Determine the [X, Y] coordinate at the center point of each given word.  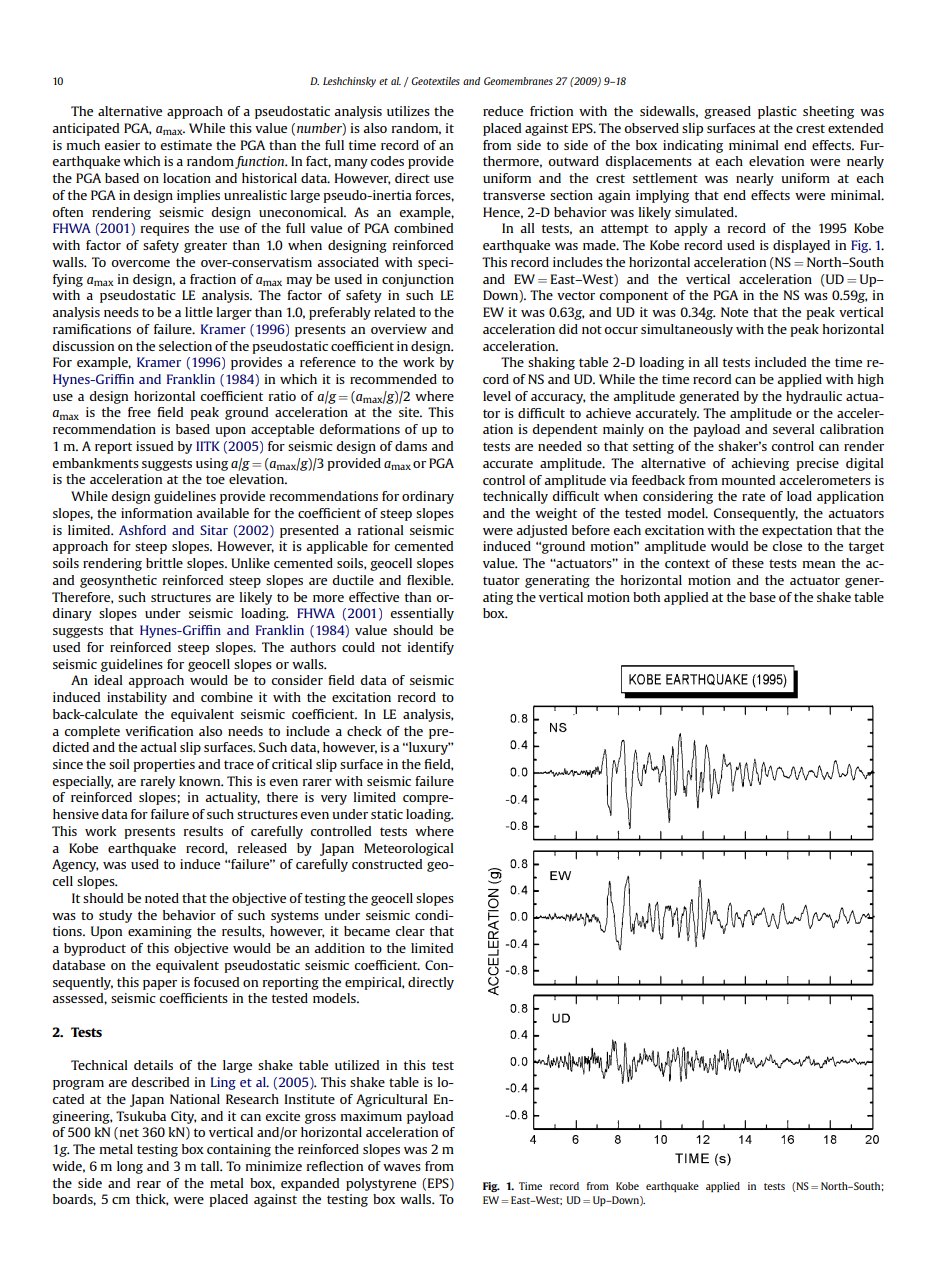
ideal [108, 680]
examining [160, 932]
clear [410, 931]
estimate [186, 145]
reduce [503, 111]
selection [185, 346]
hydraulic [814, 397]
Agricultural [392, 1100]
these [748, 563]
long [130, 1167]
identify [431, 648]
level [497, 396]
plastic [777, 112]
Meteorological [409, 849]
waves [402, 1167]
